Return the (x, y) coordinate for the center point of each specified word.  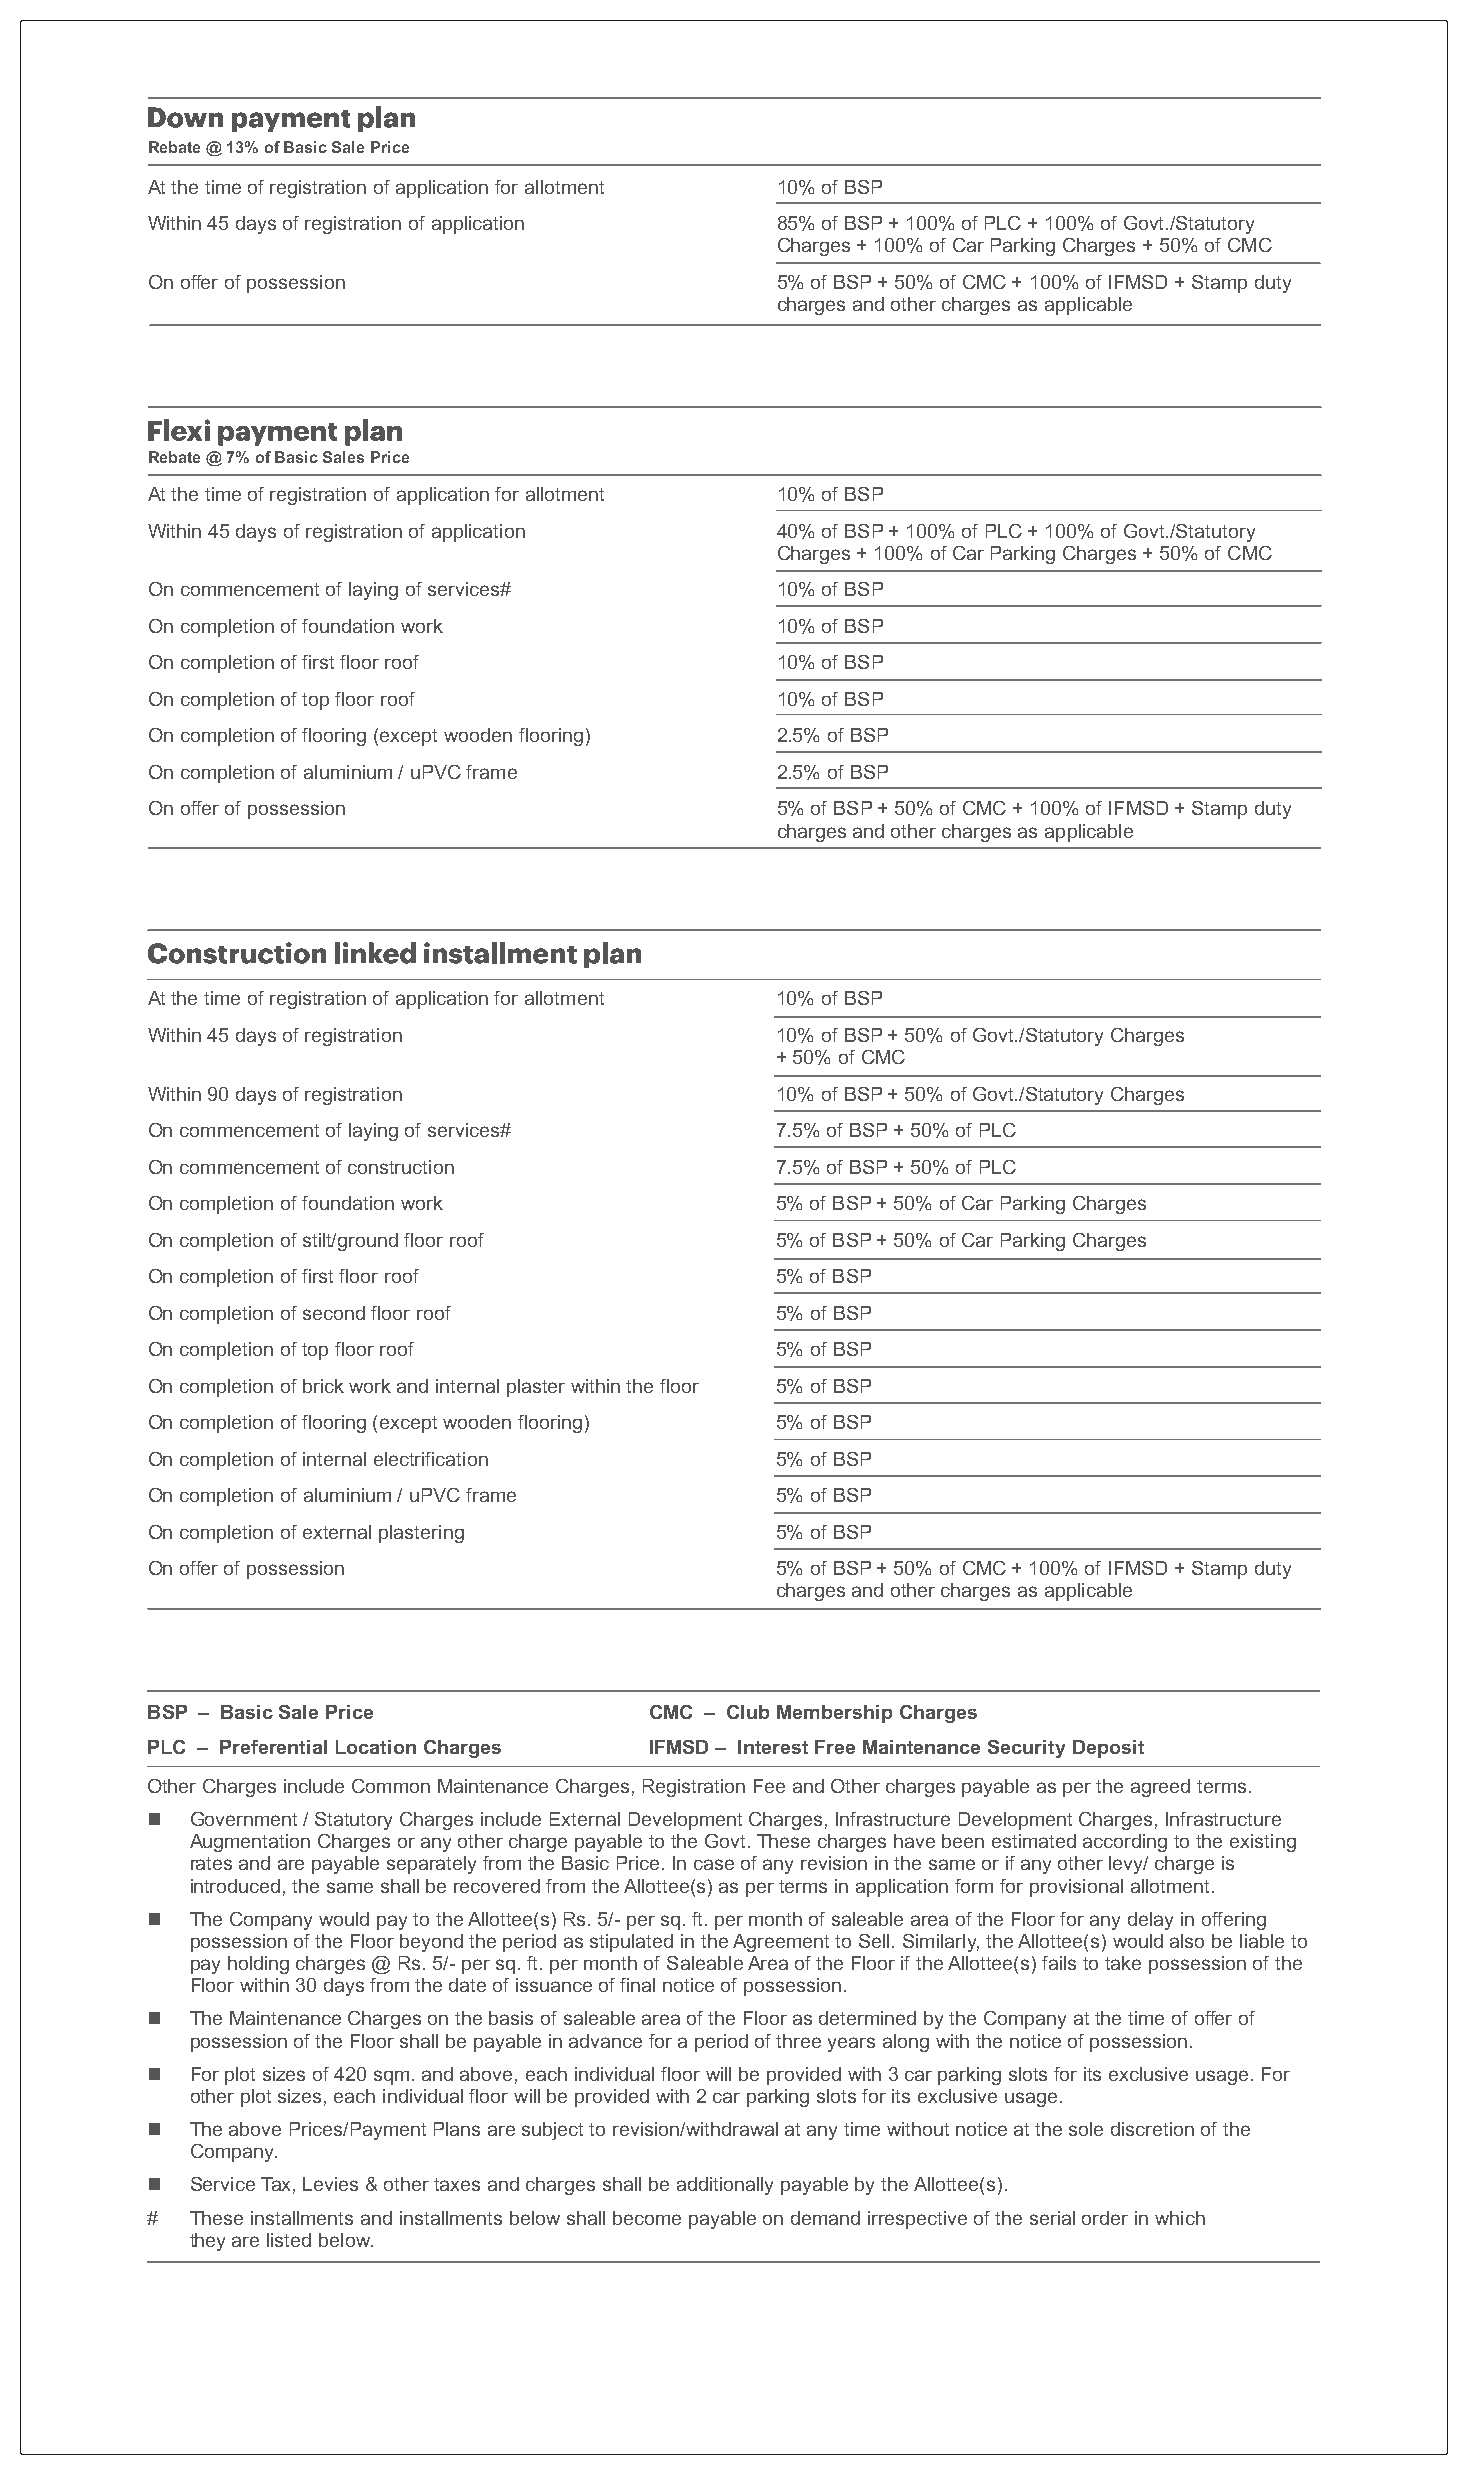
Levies (330, 2184)
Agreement (781, 1943)
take (1123, 1963)
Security (1026, 1749)
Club (748, 1712)
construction (401, 1167)
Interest (773, 1747)
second (334, 1313)
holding (258, 1965)
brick (323, 1386)
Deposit (1108, 1749)
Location (376, 1747)
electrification (431, 1459)
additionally (725, 2186)
